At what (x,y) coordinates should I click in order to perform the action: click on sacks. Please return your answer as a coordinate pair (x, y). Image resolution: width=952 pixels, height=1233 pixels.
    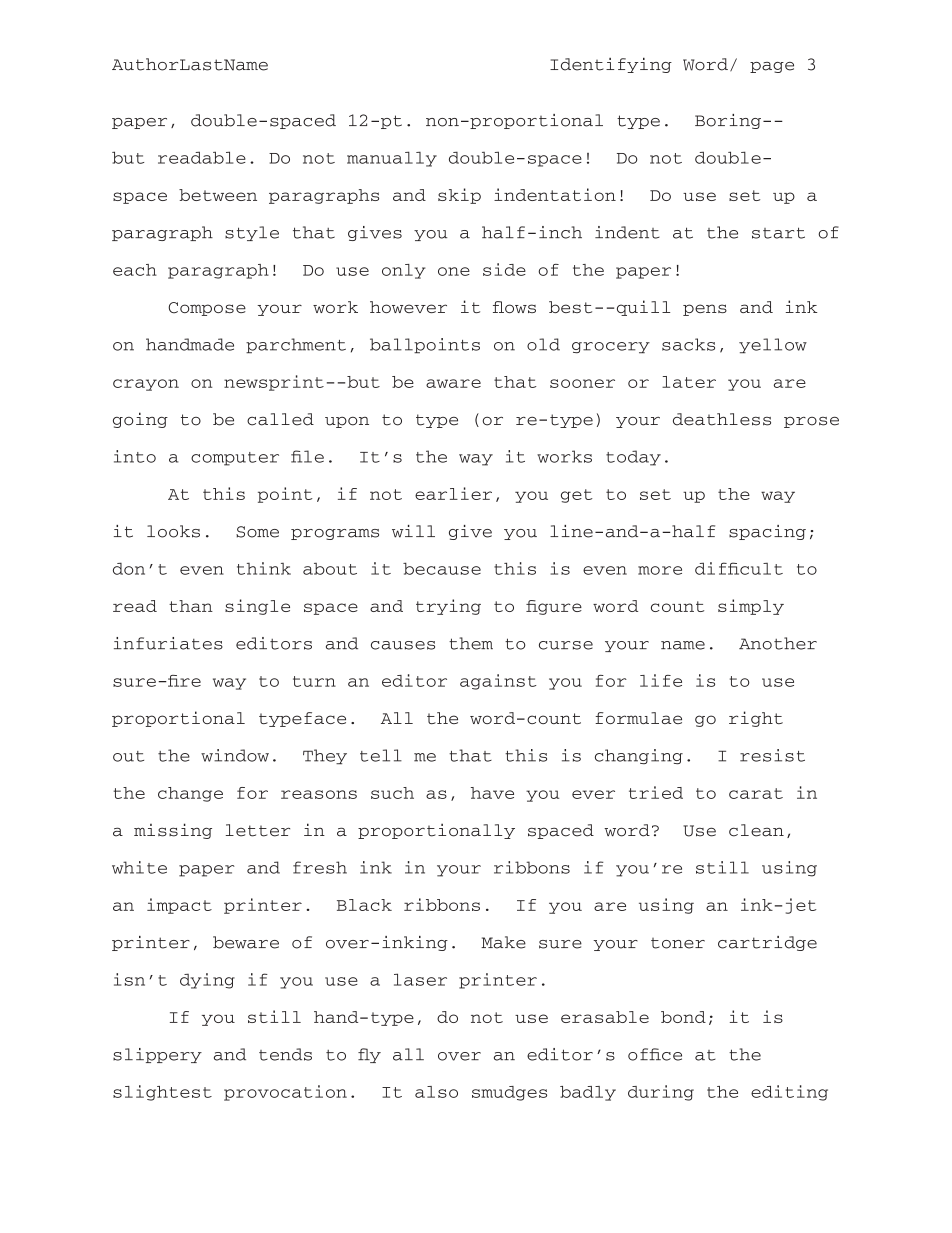
    Looking at the image, I should click on (688, 344).
